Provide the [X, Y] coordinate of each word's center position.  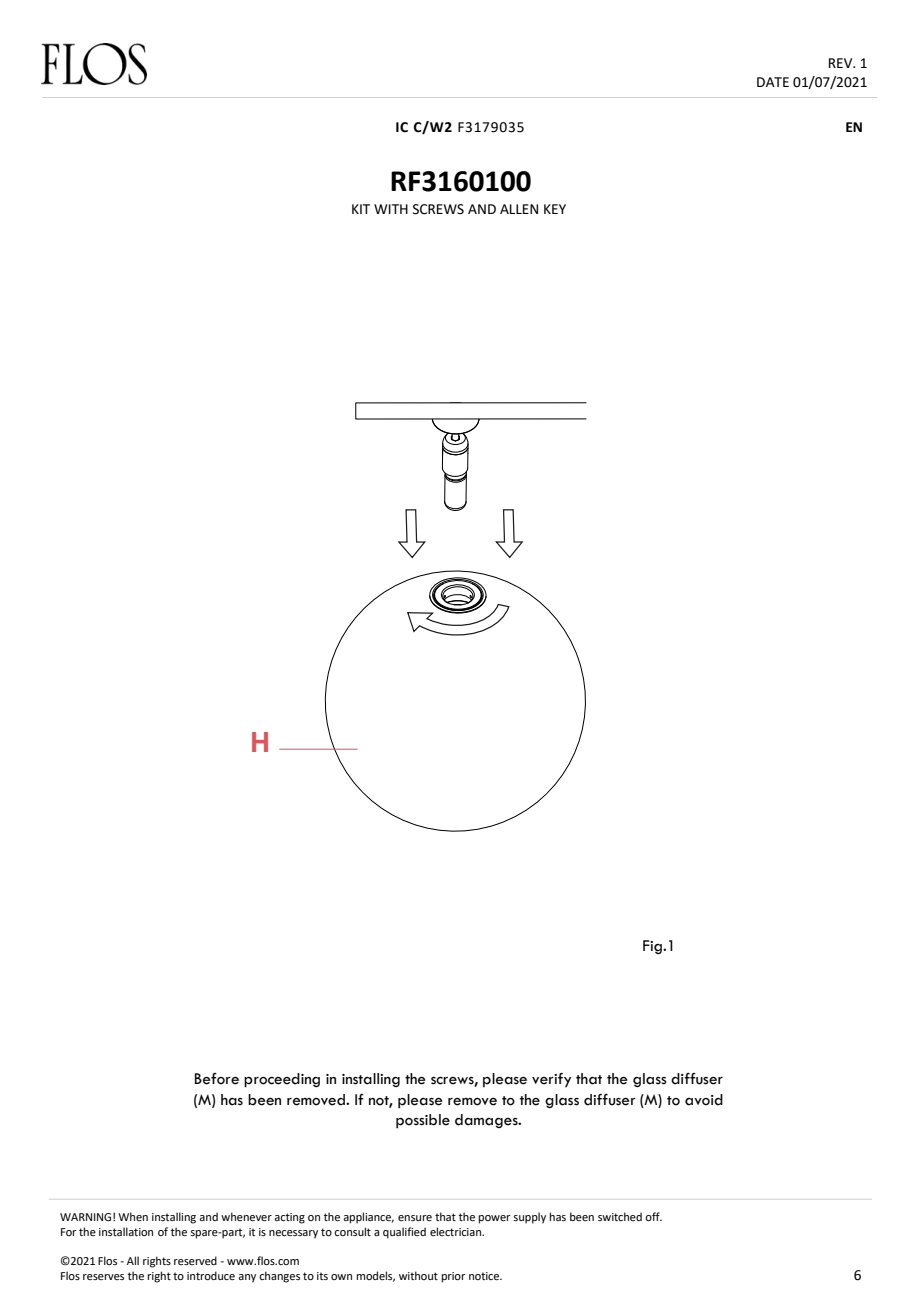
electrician [456, 1231]
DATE [773, 82]
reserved [195, 1260]
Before [217, 1079]
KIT [361, 209]
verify [551, 1080]
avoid [704, 1100]
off [653, 1216]
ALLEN [519, 209]
